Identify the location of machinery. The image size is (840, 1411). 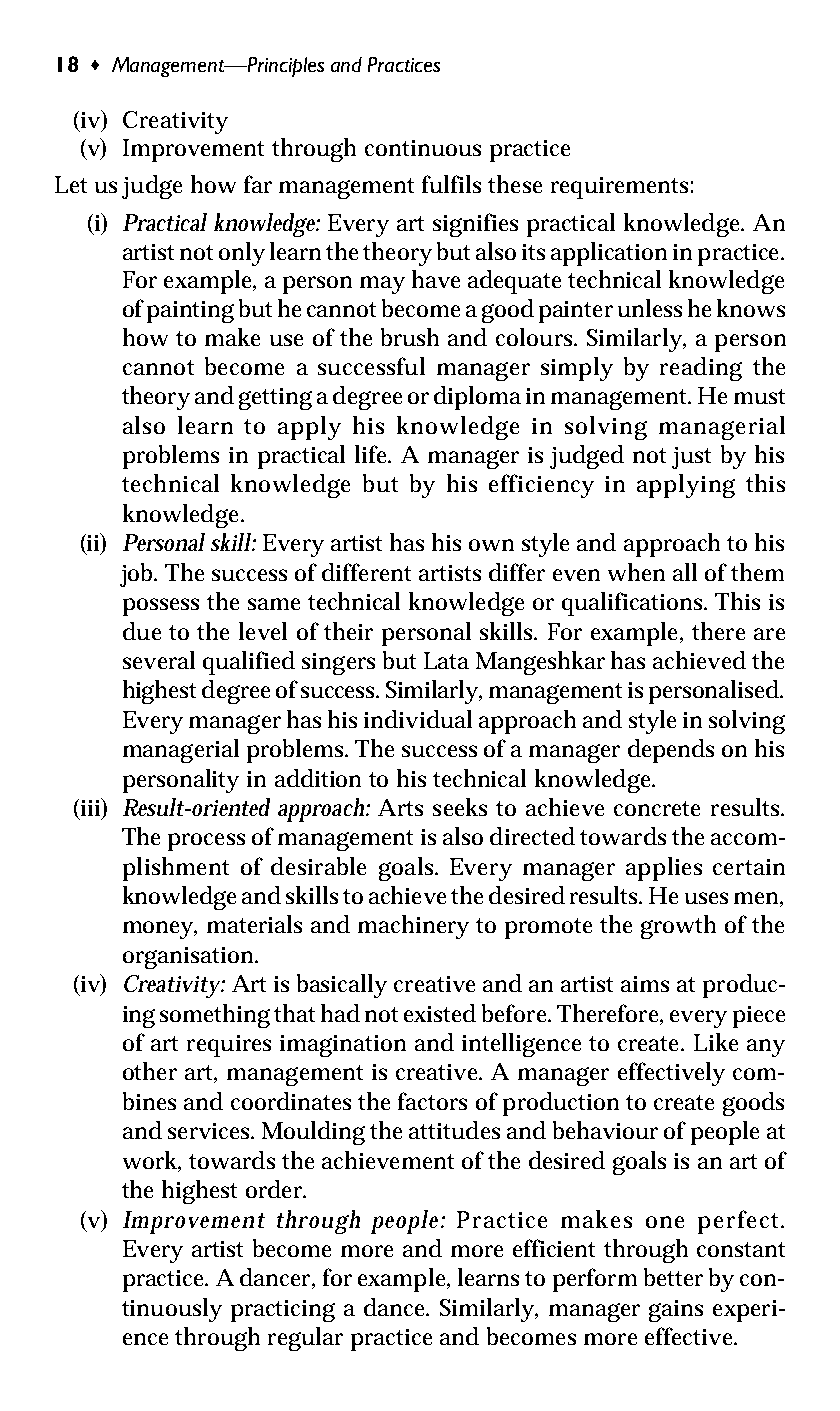
(413, 927).
